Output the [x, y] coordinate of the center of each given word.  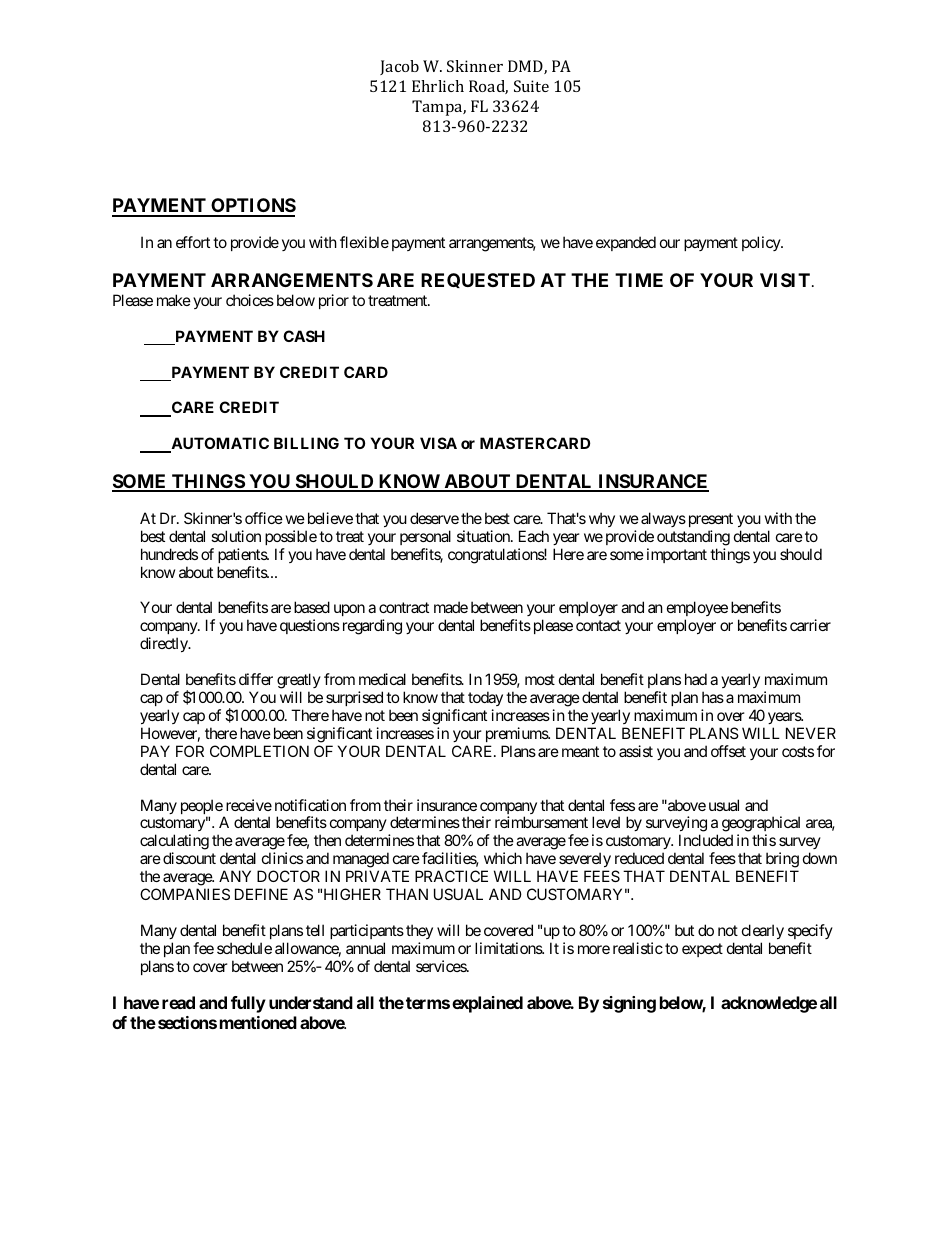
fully [248, 1004]
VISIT [785, 280]
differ [256, 679]
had [696, 679]
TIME [639, 280]
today [485, 698]
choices [250, 300]
